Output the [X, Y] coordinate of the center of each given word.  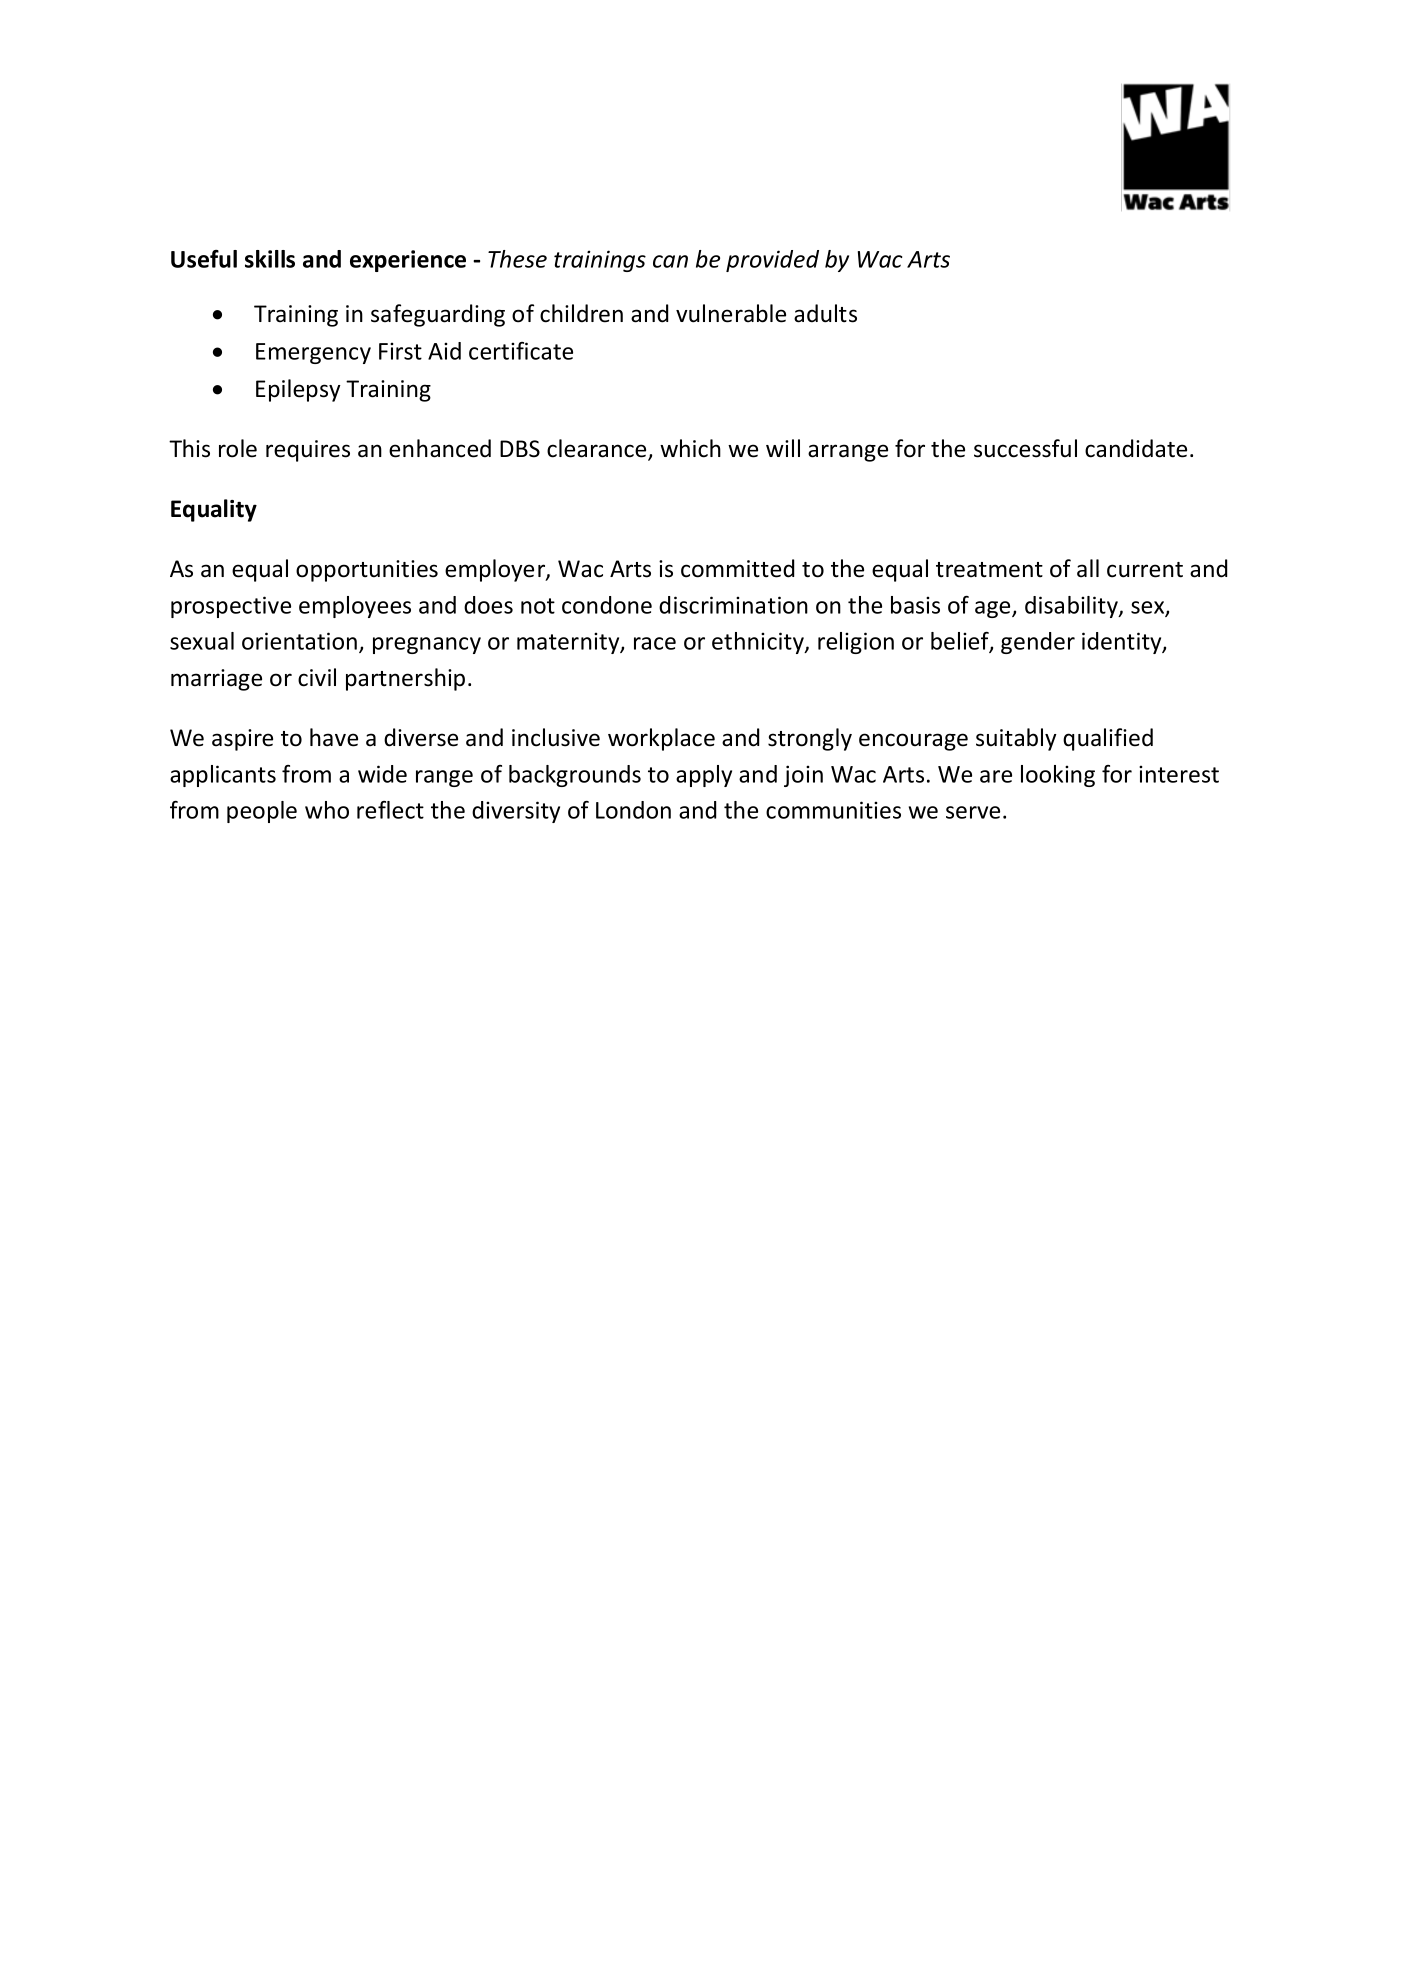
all [1088, 568]
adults [825, 313]
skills [270, 259]
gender [1038, 643]
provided [772, 261]
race [655, 643]
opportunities [367, 571]
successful [1025, 448]
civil [317, 677]
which [690, 448]
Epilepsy [298, 390]
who [327, 810]
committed [737, 568]
